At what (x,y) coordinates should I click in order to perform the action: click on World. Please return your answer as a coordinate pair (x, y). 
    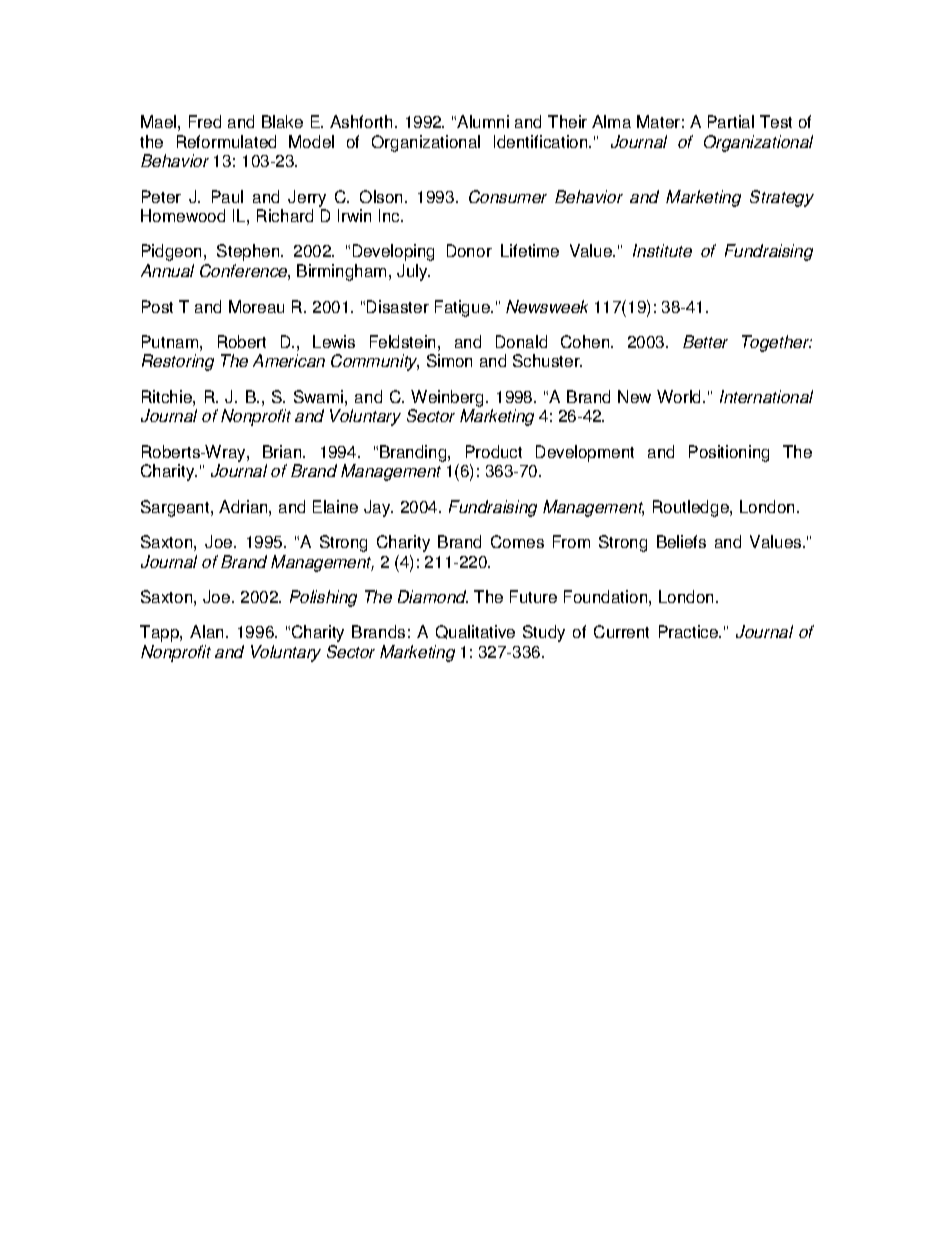
    Looking at the image, I should click on (678, 396).
